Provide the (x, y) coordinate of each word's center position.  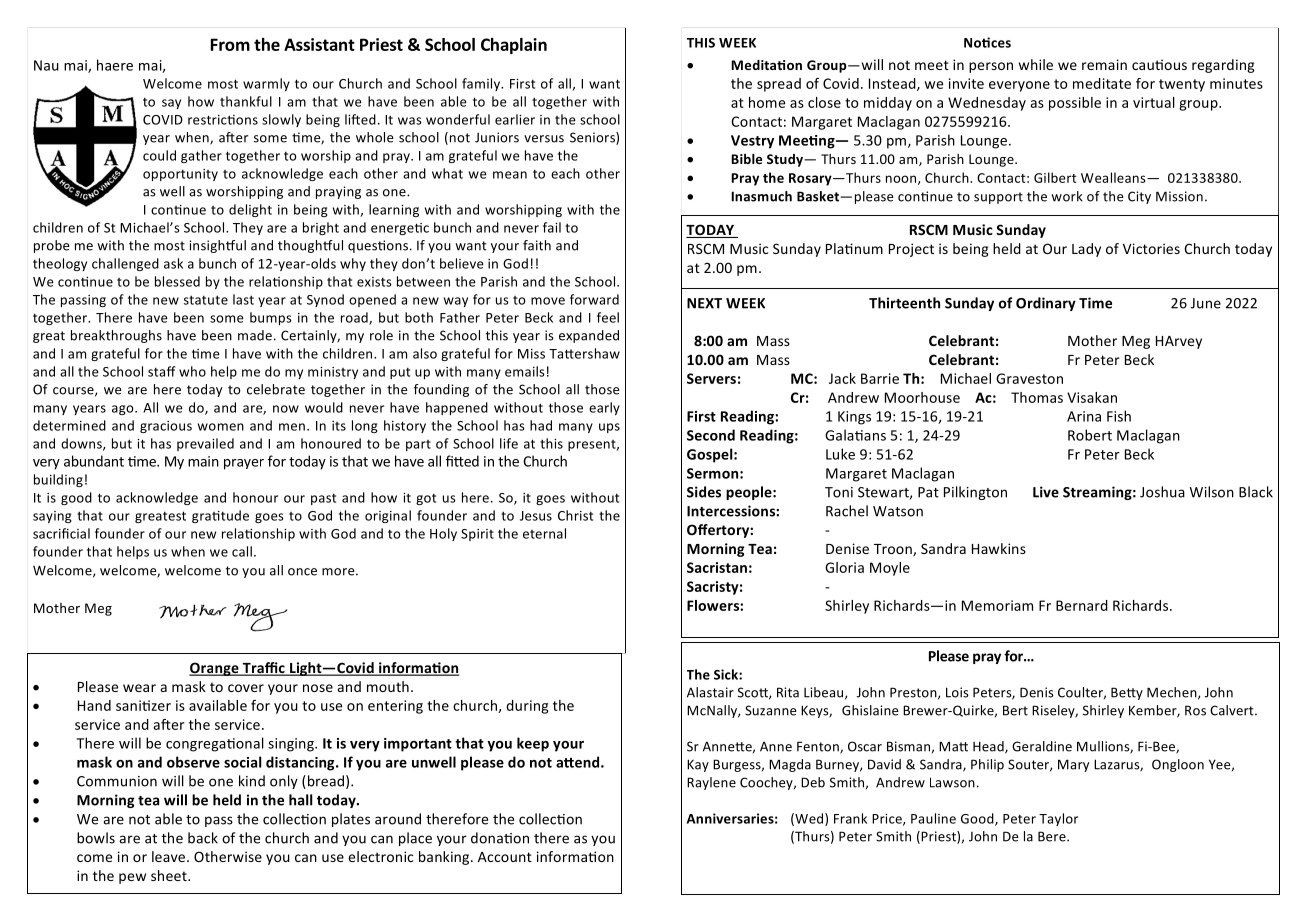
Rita (788, 692)
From (230, 44)
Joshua (1162, 492)
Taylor (1058, 819)
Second (711, 435)
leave (170, 856)
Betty (1127, 693)
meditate (1102, 83)
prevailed (205, 444)
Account (505, 857)
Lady (1086, 250)
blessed (177, 281)
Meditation (766, 65)
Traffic (263, 669)
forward (594, 299)
